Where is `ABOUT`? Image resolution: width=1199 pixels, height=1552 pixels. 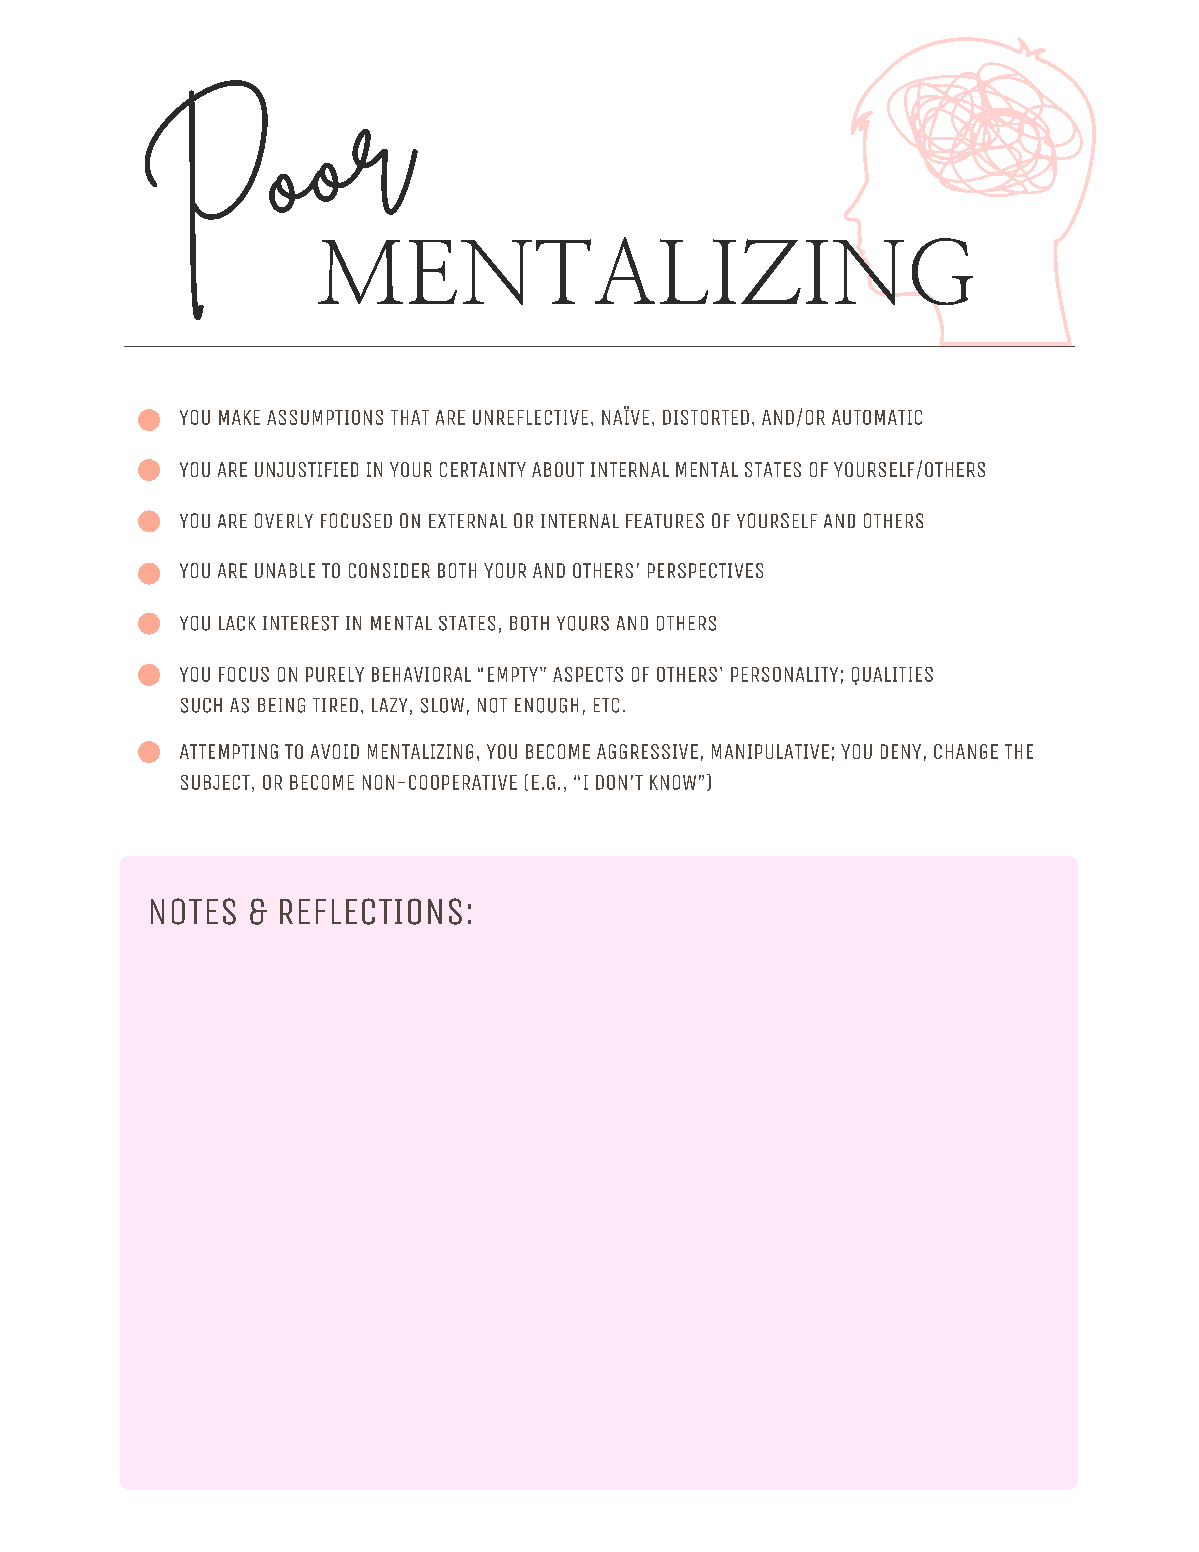
ABOUT is located at coordinates (558, 469).
